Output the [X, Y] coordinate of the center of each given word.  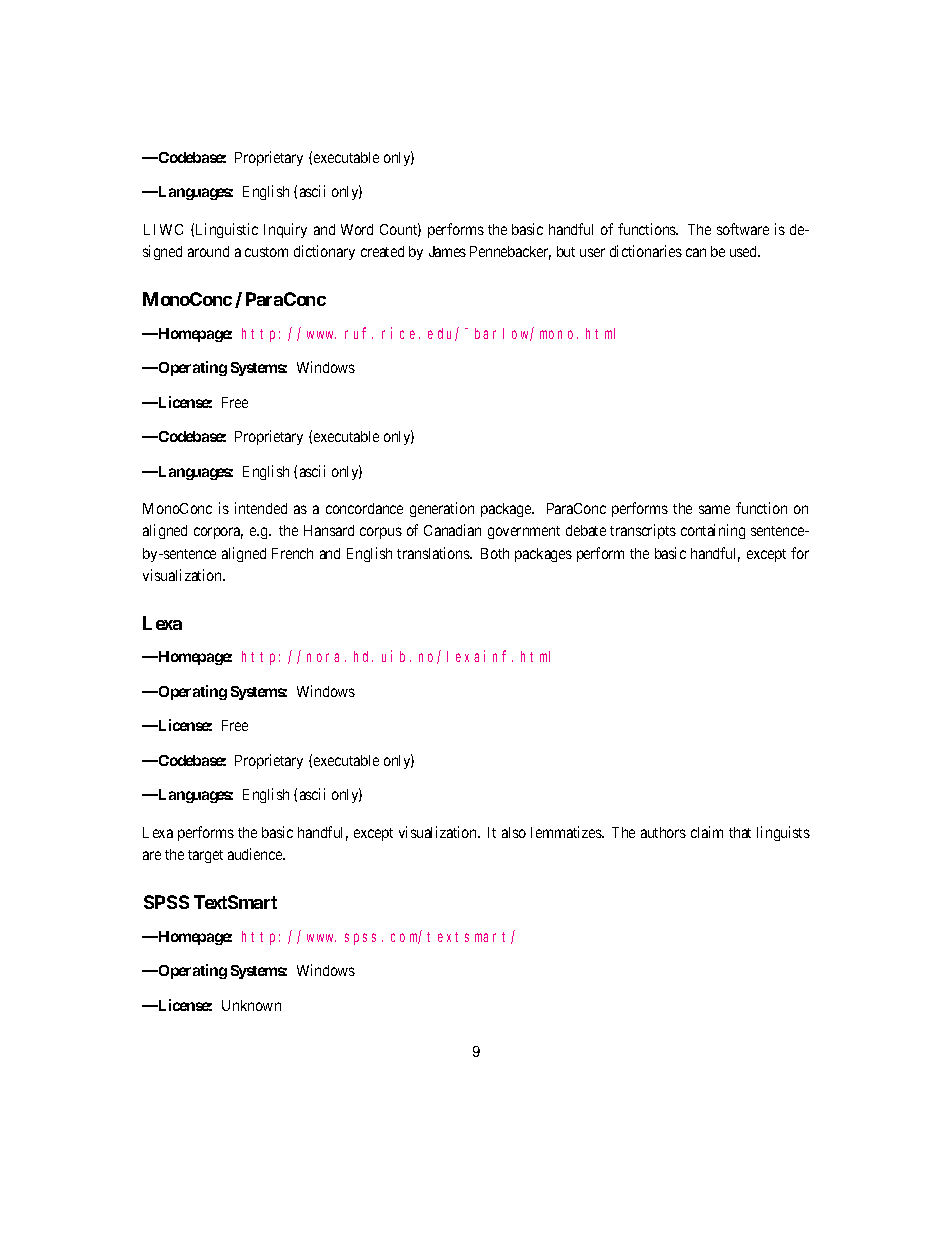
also [514, 832]
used [745, 251]
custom [266, 252]
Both [495, 553]
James [447, 251]
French [292, 553]
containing [713, 531]
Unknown [251, 1005]
